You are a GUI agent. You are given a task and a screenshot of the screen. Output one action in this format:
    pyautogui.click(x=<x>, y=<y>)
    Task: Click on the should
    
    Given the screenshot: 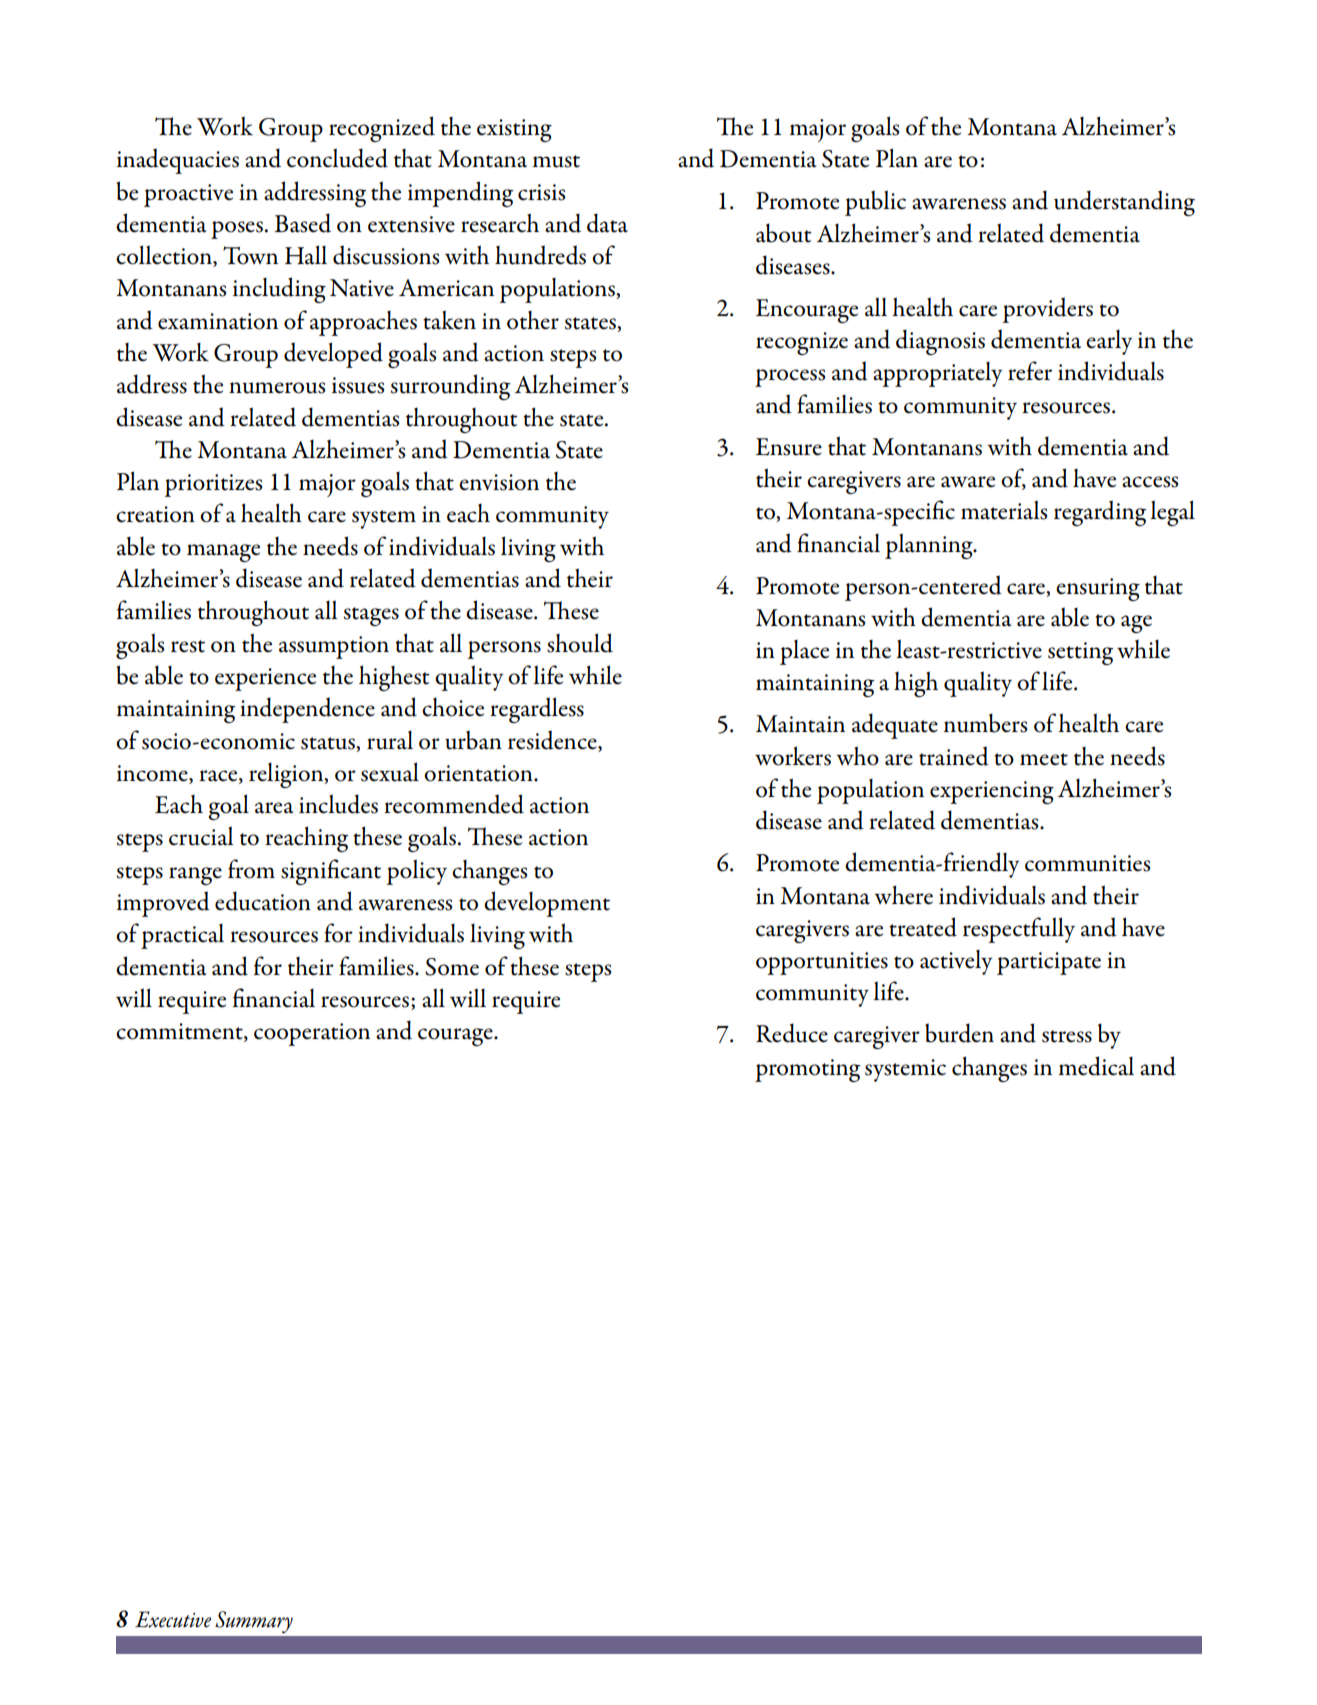 What is the action you would take?
    pyautogui.click(x=580, y=643)
